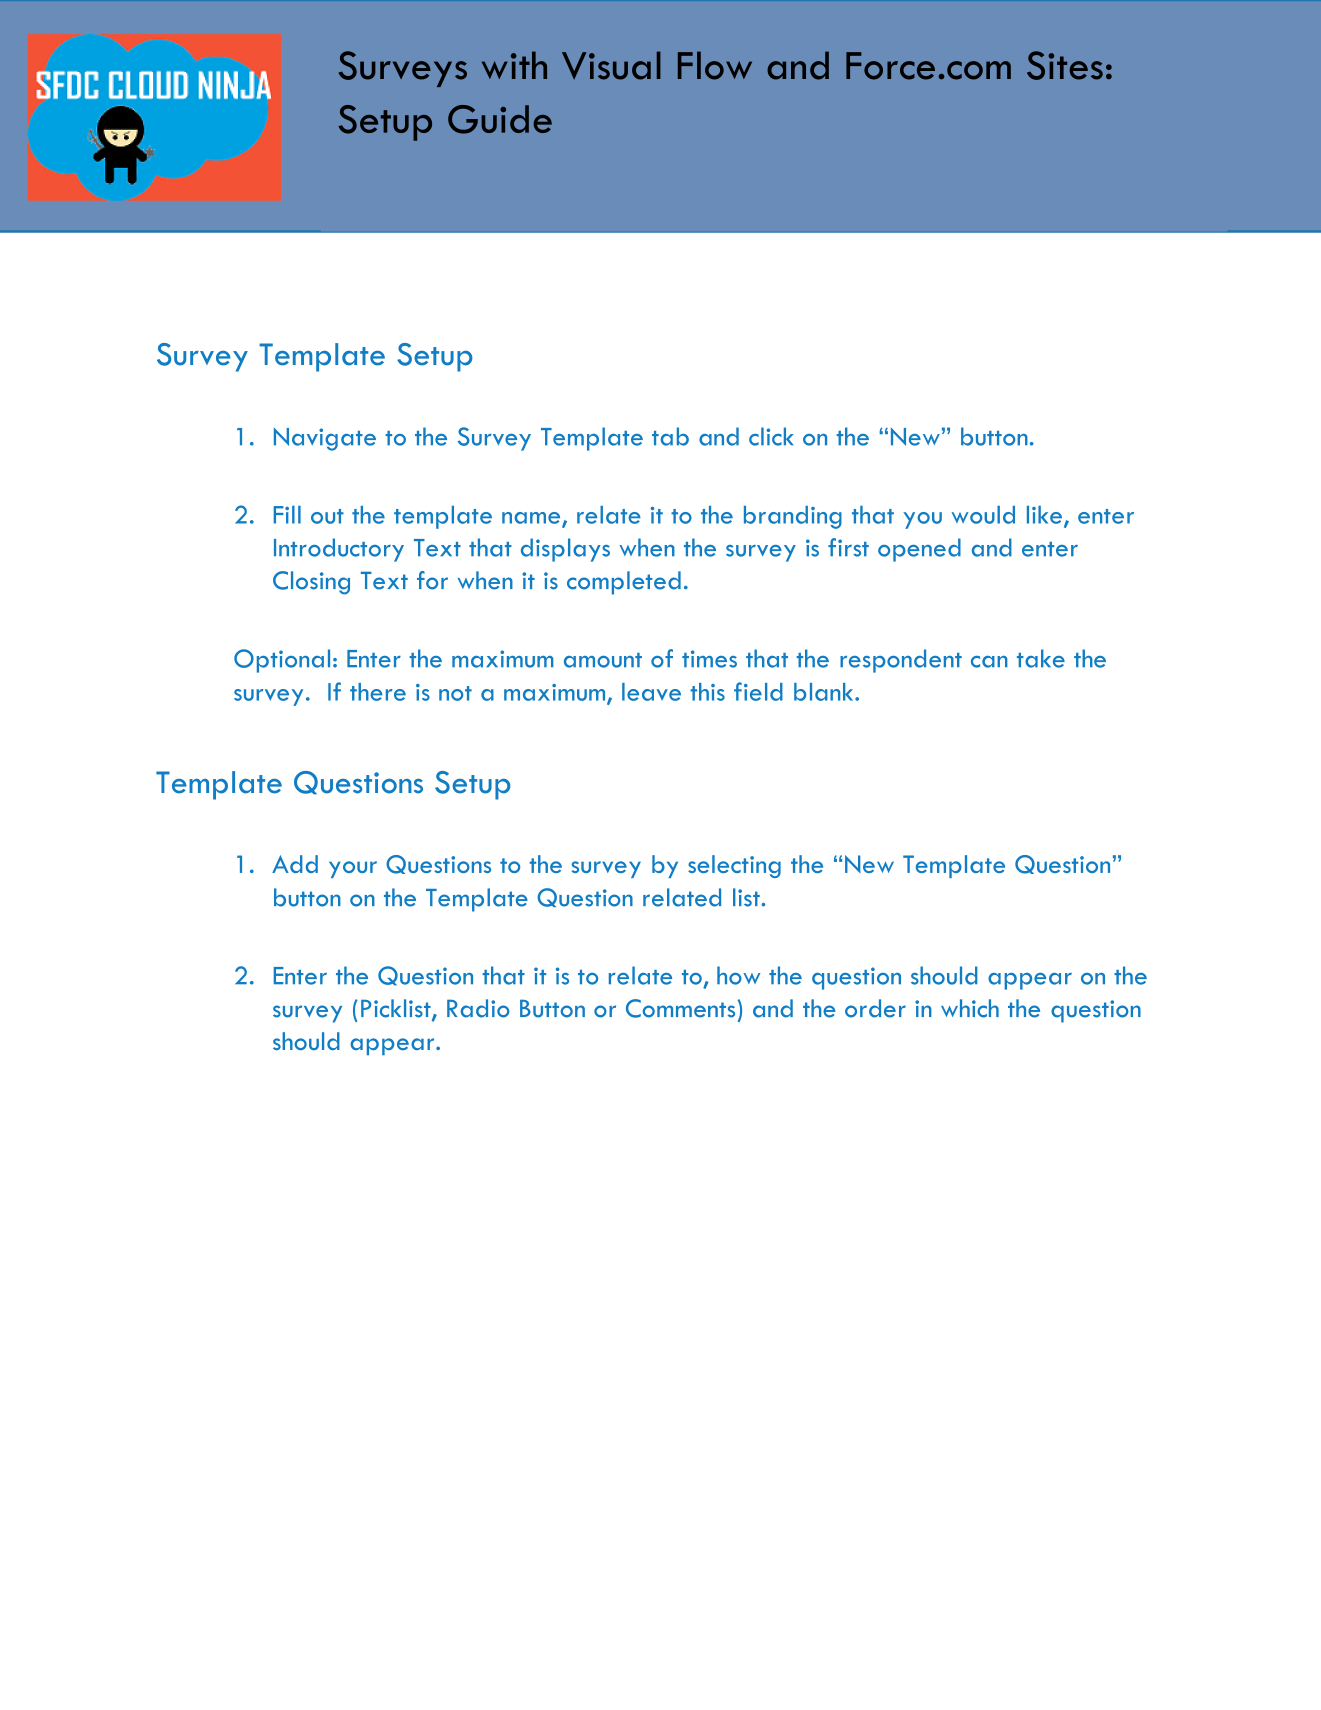  What do you see at coordinates (478, 1008) in the image?
I see `Radio` at bounding box center [478, 1008].
